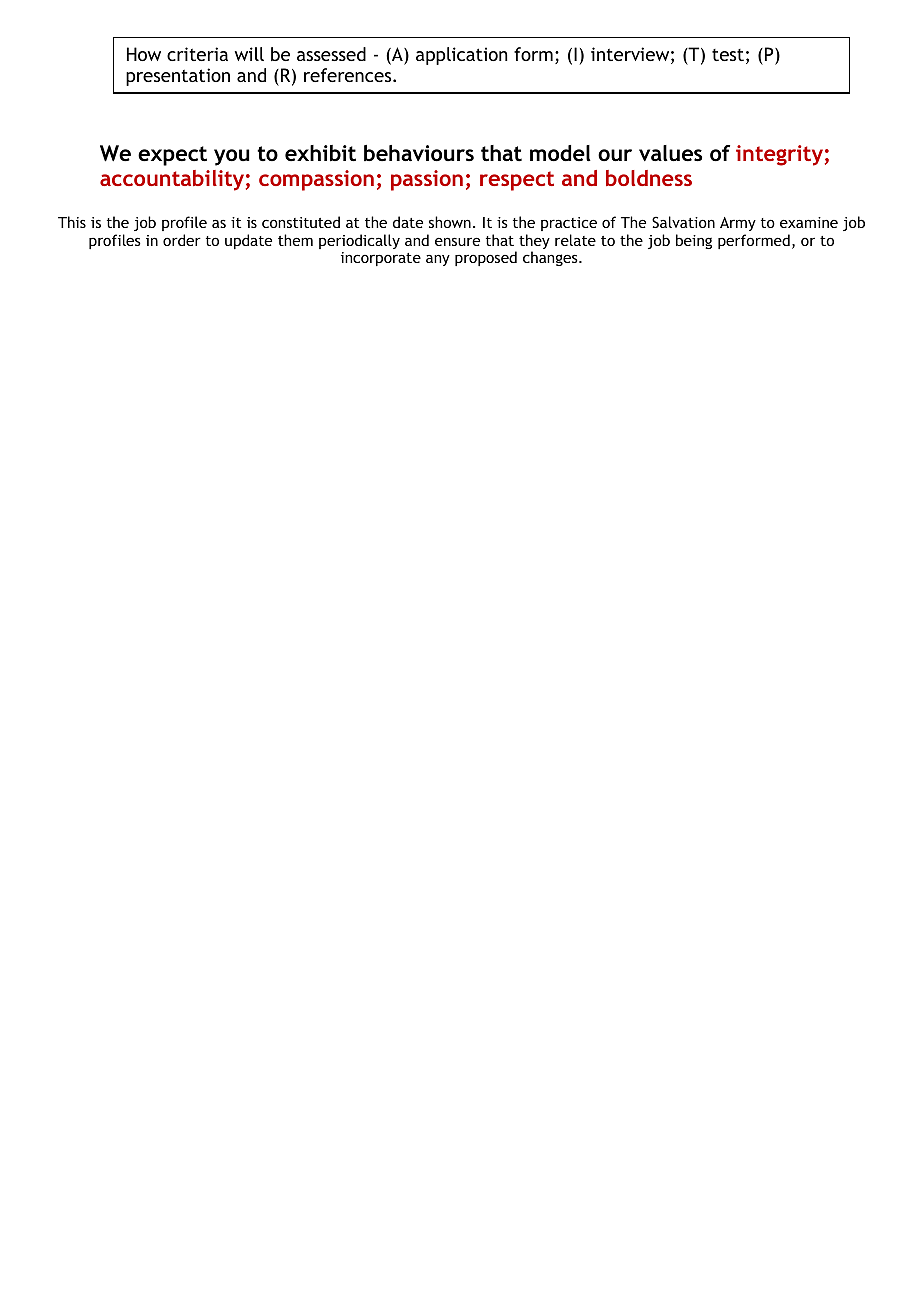 This screenshot has height=1308, width=924. I want to click on Salvation, so click(683, 222).
